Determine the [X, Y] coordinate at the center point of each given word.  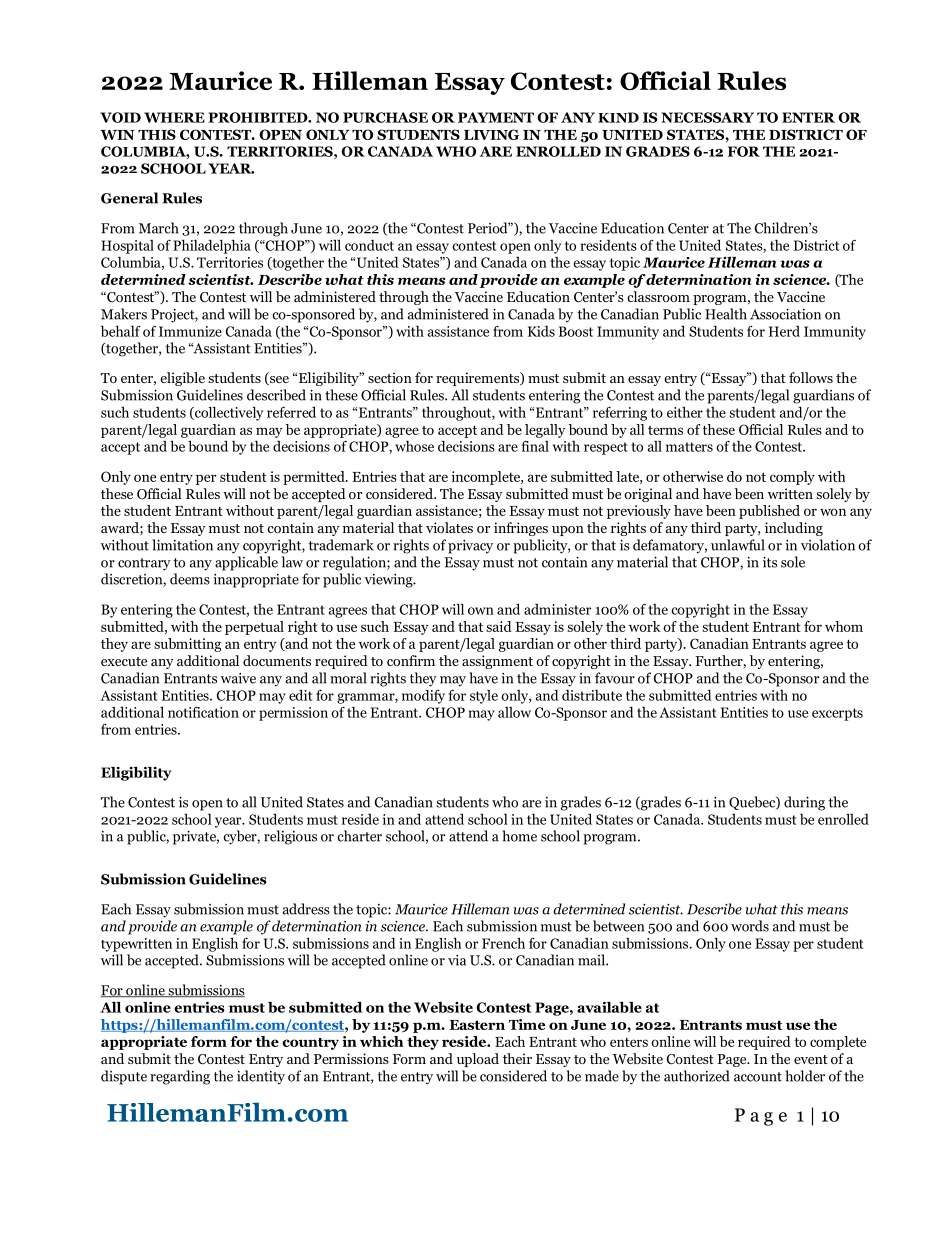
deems [190, 579]
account [758, 1077]
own [481, 611]
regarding [180, 1077]
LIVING [491, 134]
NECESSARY [707, 117]
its [770, 562]
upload [478, 1060]
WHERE [174, 117]
